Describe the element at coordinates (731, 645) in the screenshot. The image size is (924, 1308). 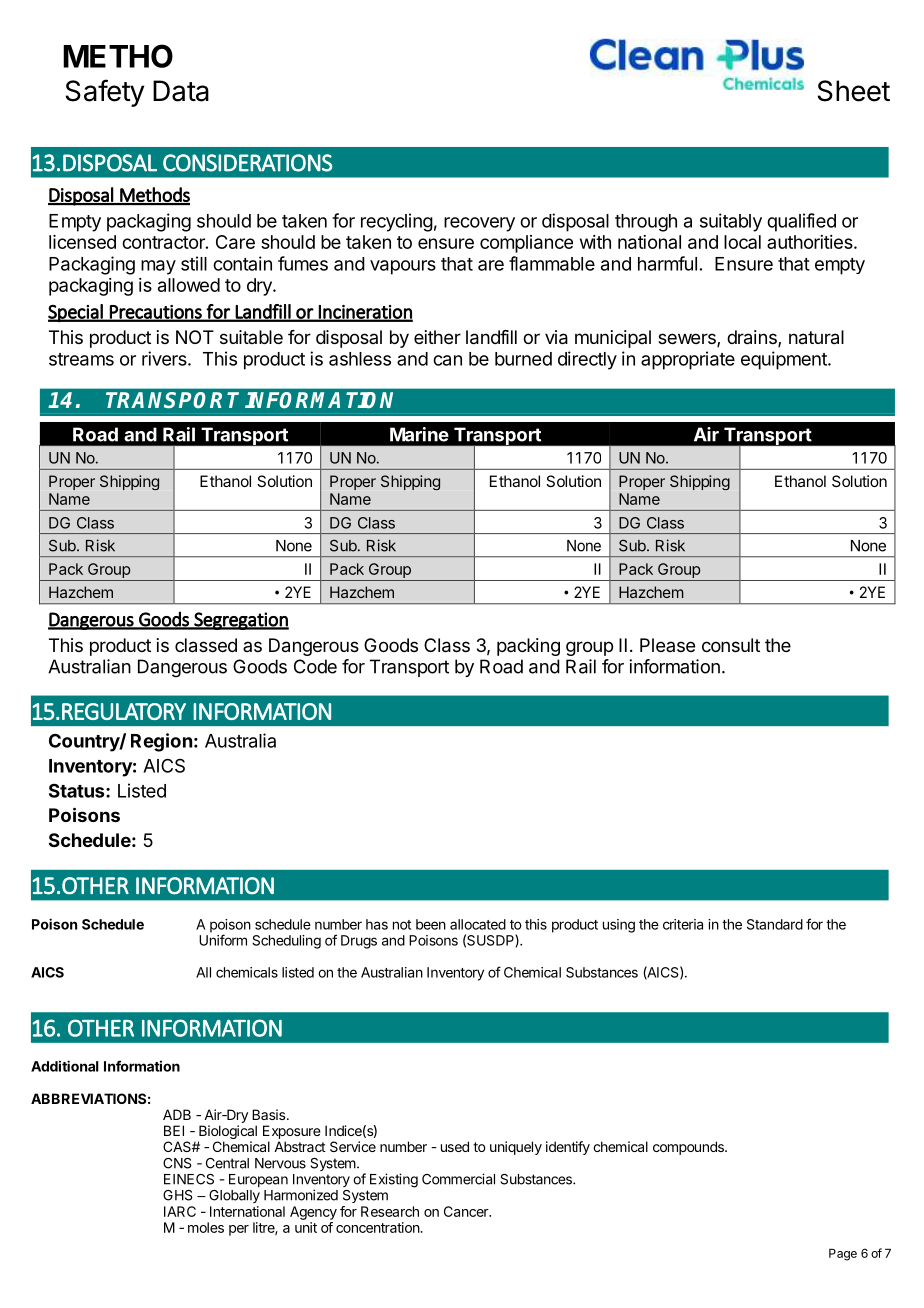
I see `consult` at that location.
